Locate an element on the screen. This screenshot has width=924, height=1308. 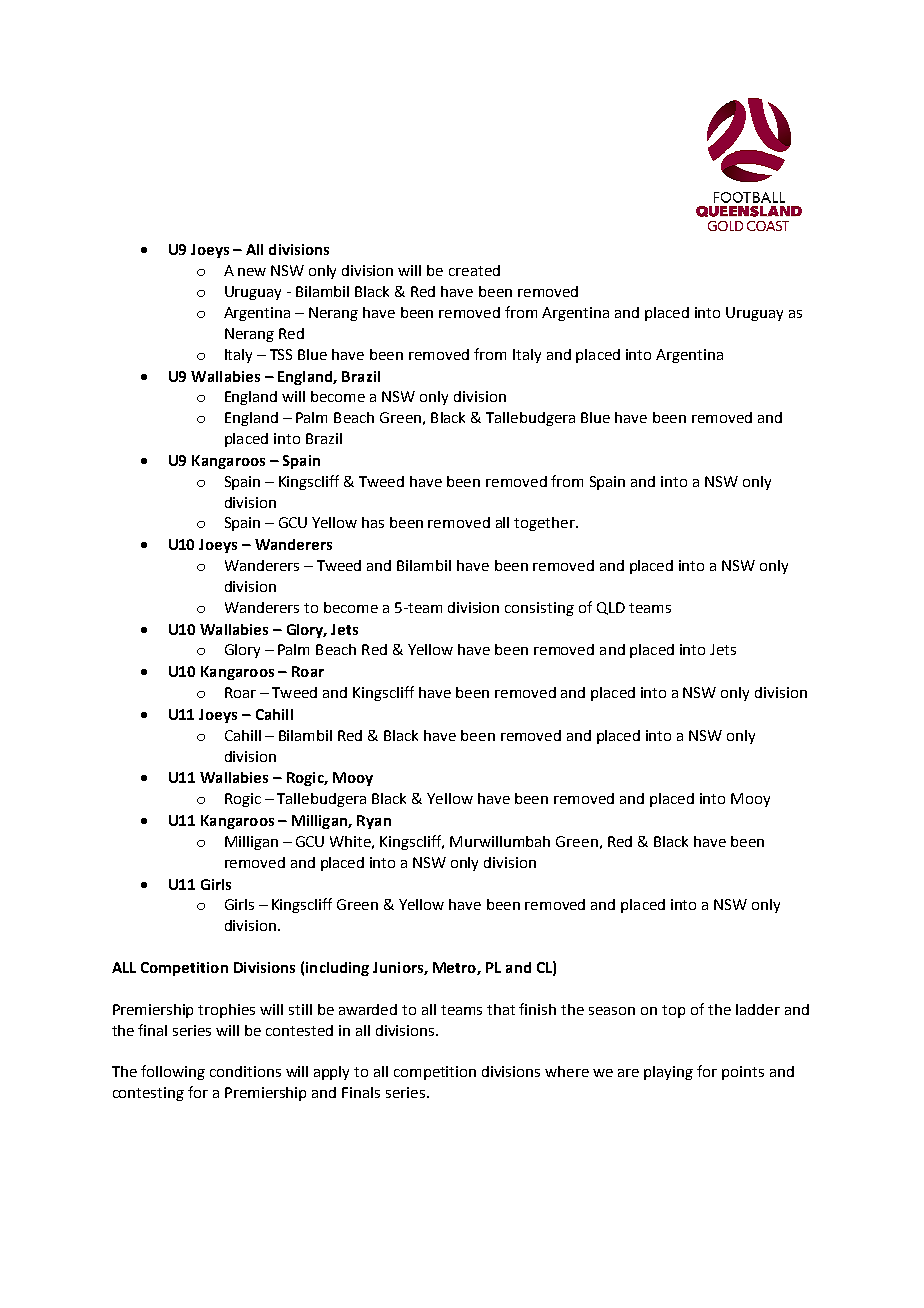
conditions is located at coordinates (245, 1071).
